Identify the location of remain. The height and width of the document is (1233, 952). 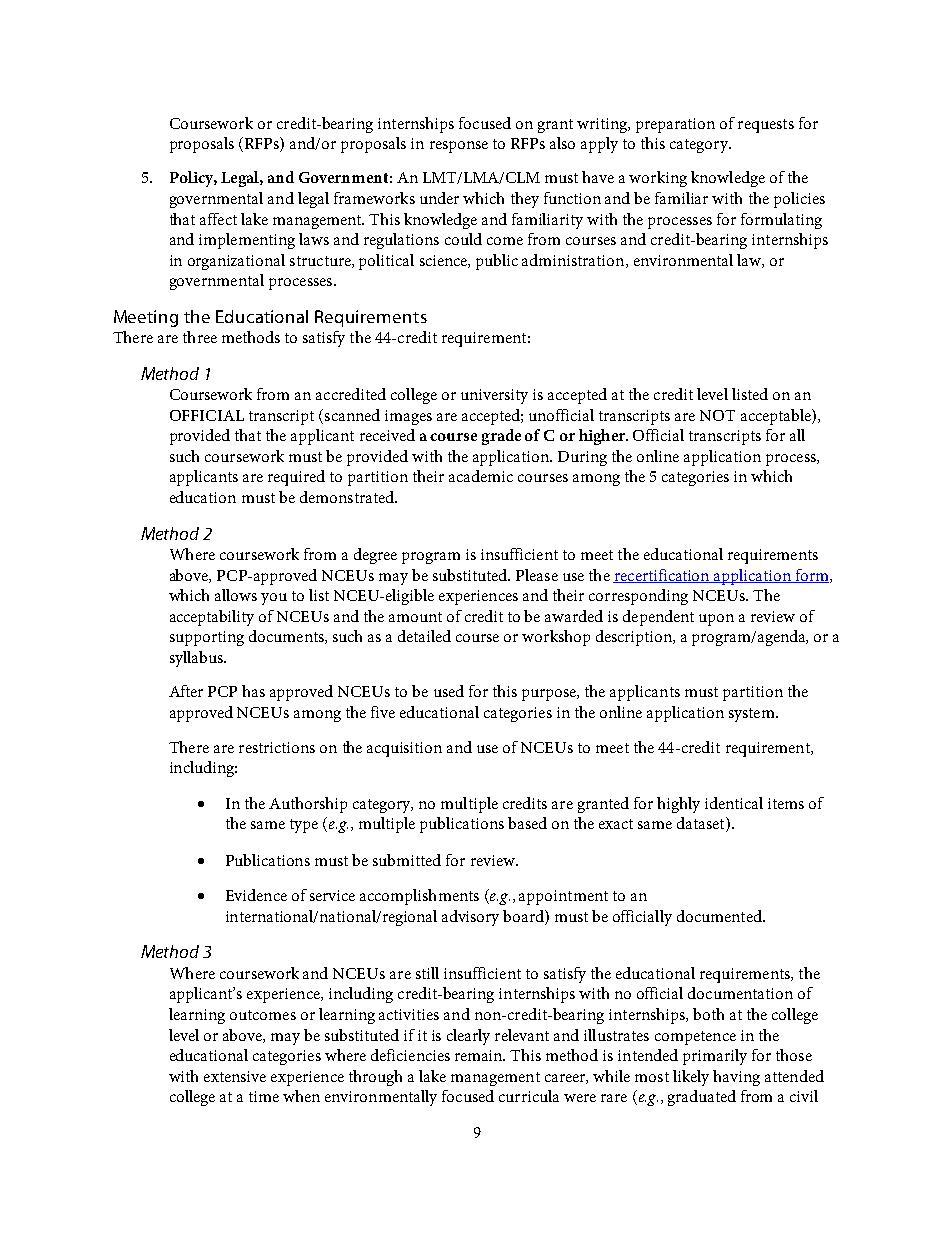
(480, 1055).
